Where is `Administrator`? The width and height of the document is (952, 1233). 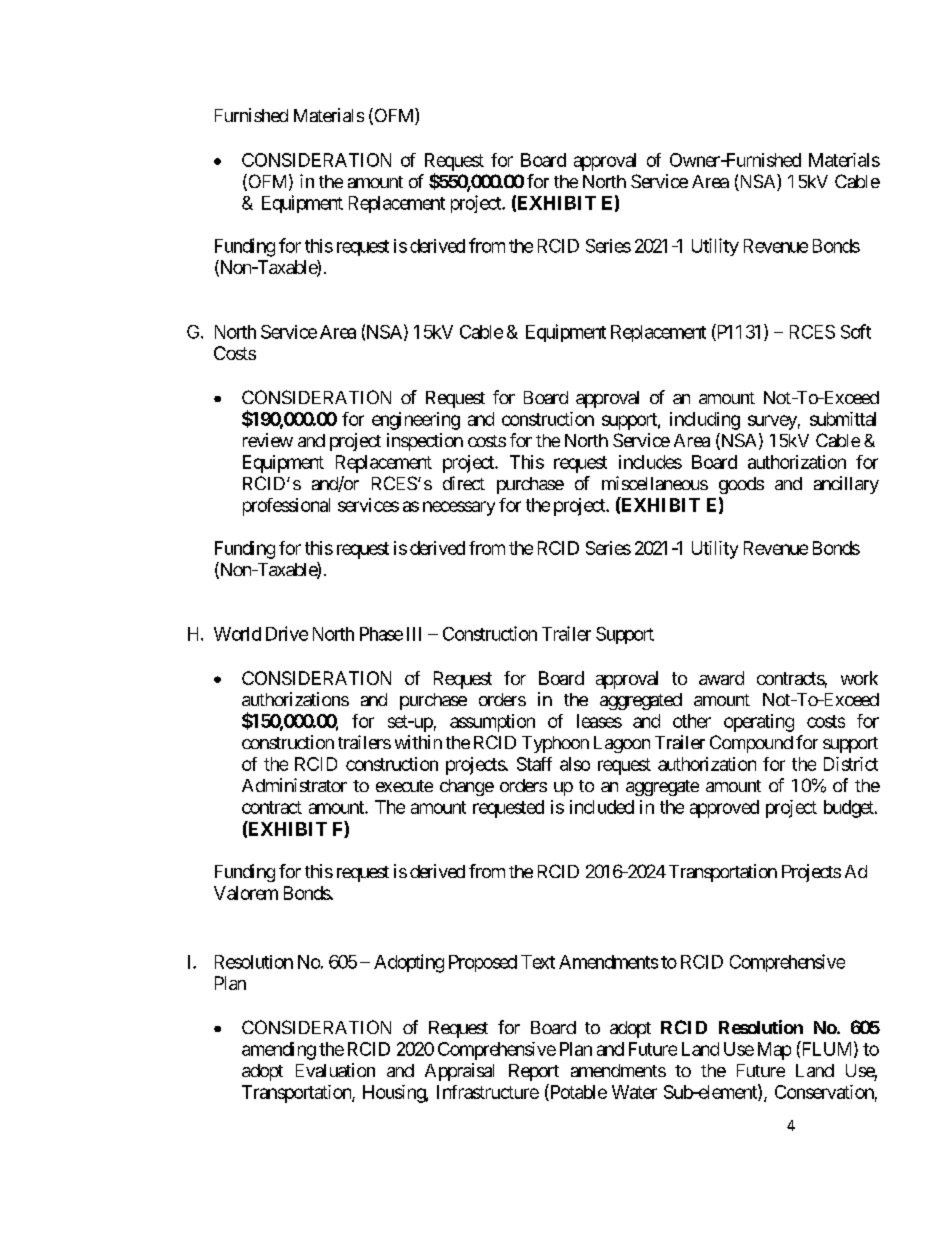 Administrator is located at coordinates (294, 785).
